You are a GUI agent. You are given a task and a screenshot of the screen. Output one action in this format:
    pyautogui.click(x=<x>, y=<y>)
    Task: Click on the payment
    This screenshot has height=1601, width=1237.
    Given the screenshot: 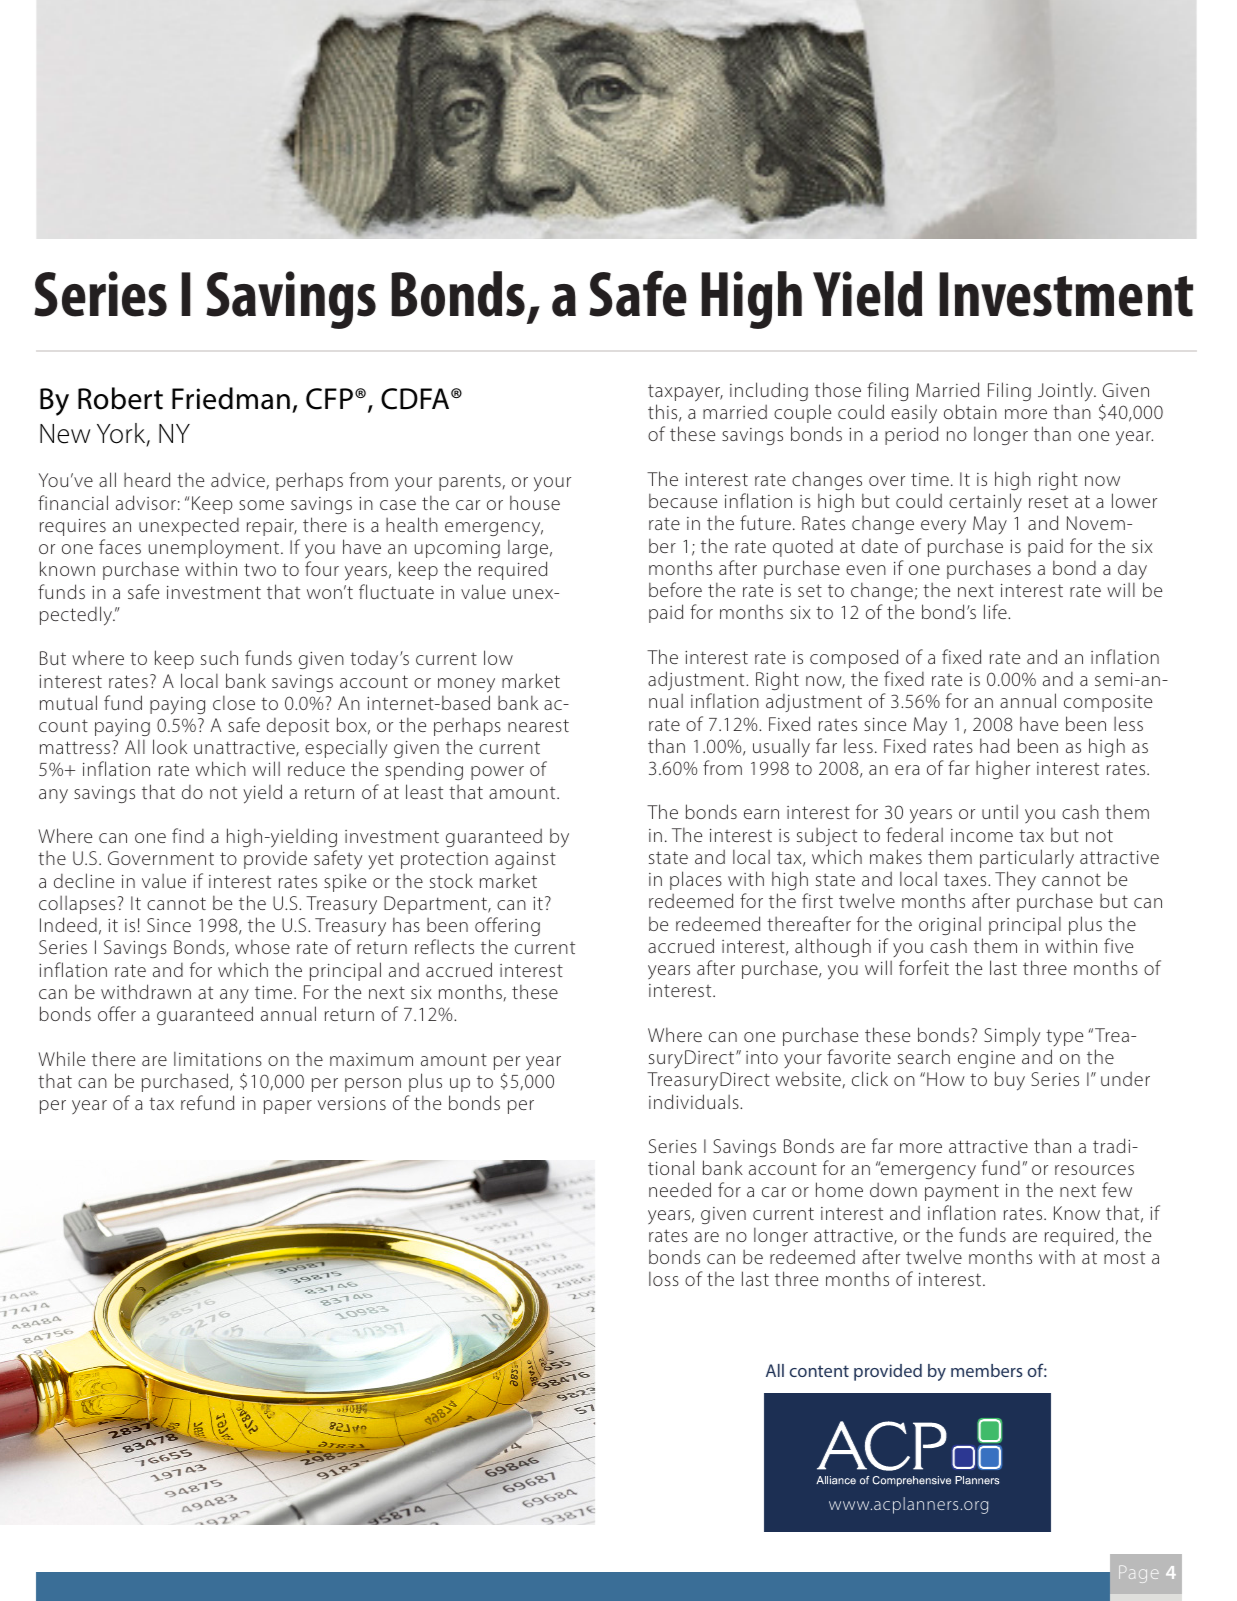 What is the action you would take?
    pyautogui.click(x=962, y=1192)
